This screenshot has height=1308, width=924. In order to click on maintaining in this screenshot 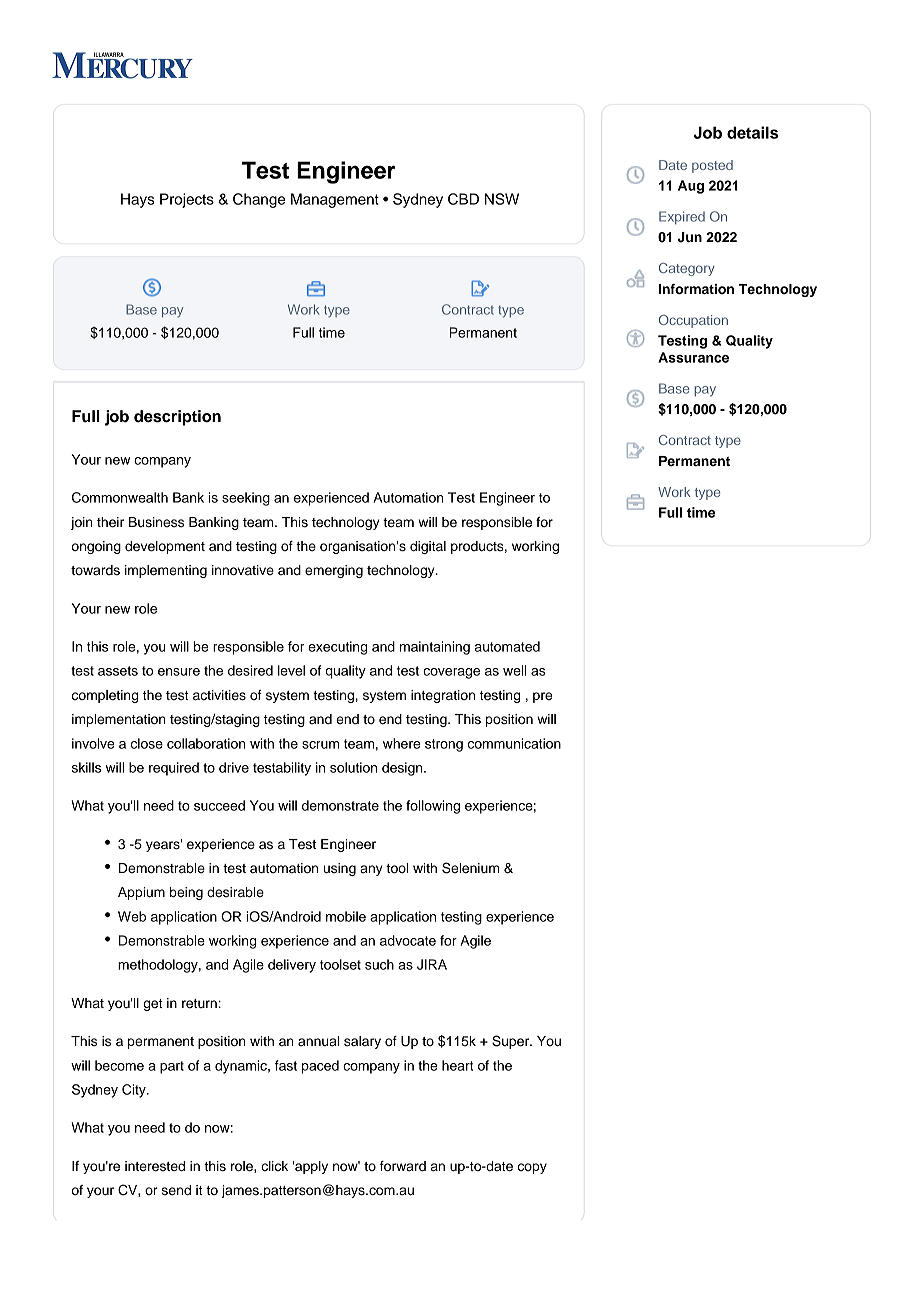, I will do `click(435, 648)`.
